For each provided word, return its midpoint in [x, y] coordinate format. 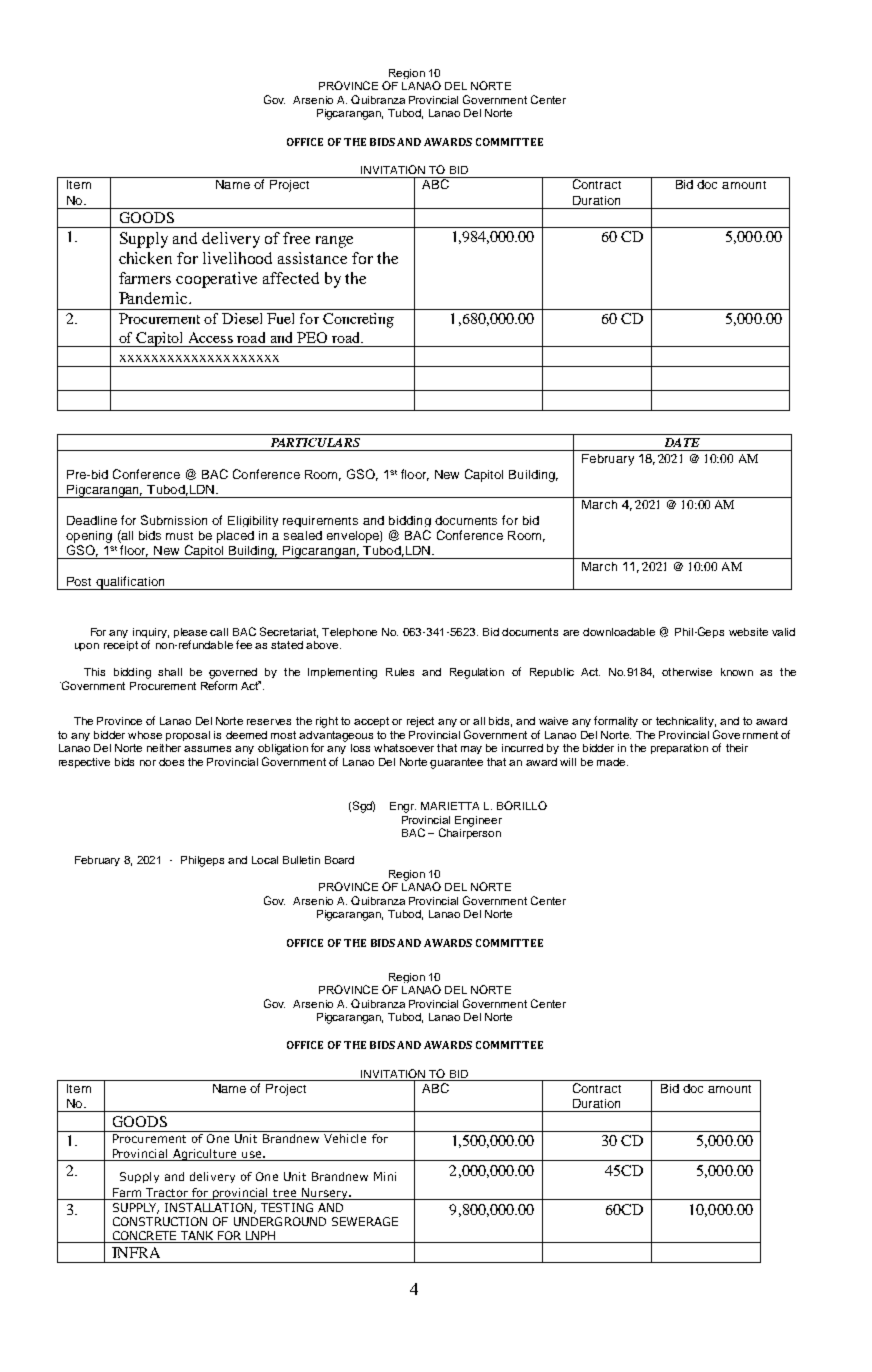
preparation [679, 749]
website [748, 632]
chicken [145, 258]
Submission [174, 520]
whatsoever [404, 748]
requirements [320, 521]
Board [339, 860]
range [334, 242]
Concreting [358, 320]
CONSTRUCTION [160, 1221]
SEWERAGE [365, 1221]
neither [166, 748]
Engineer [478, 821]
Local [265, 860]
